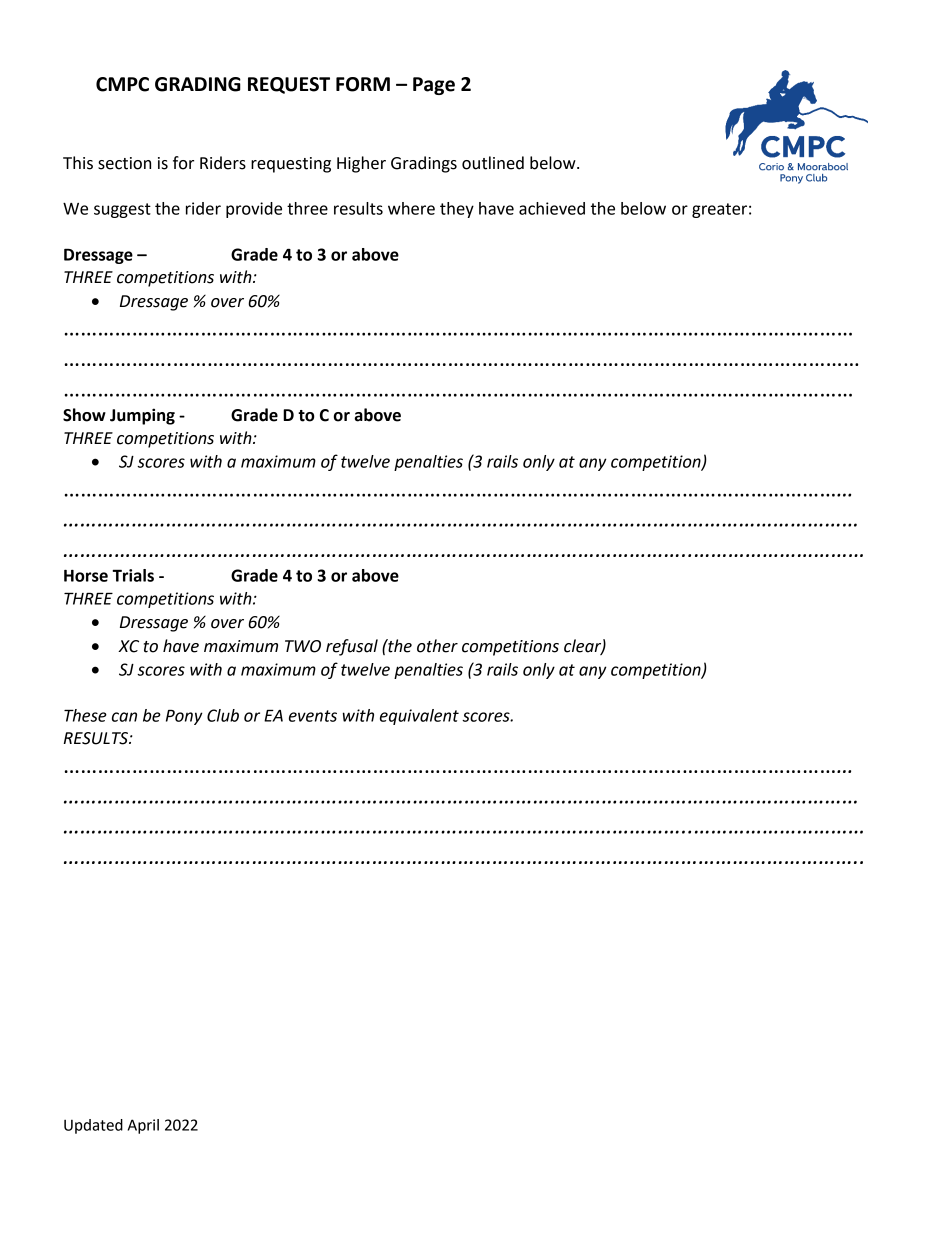  I want to click on refusal, so click(352, 647).
